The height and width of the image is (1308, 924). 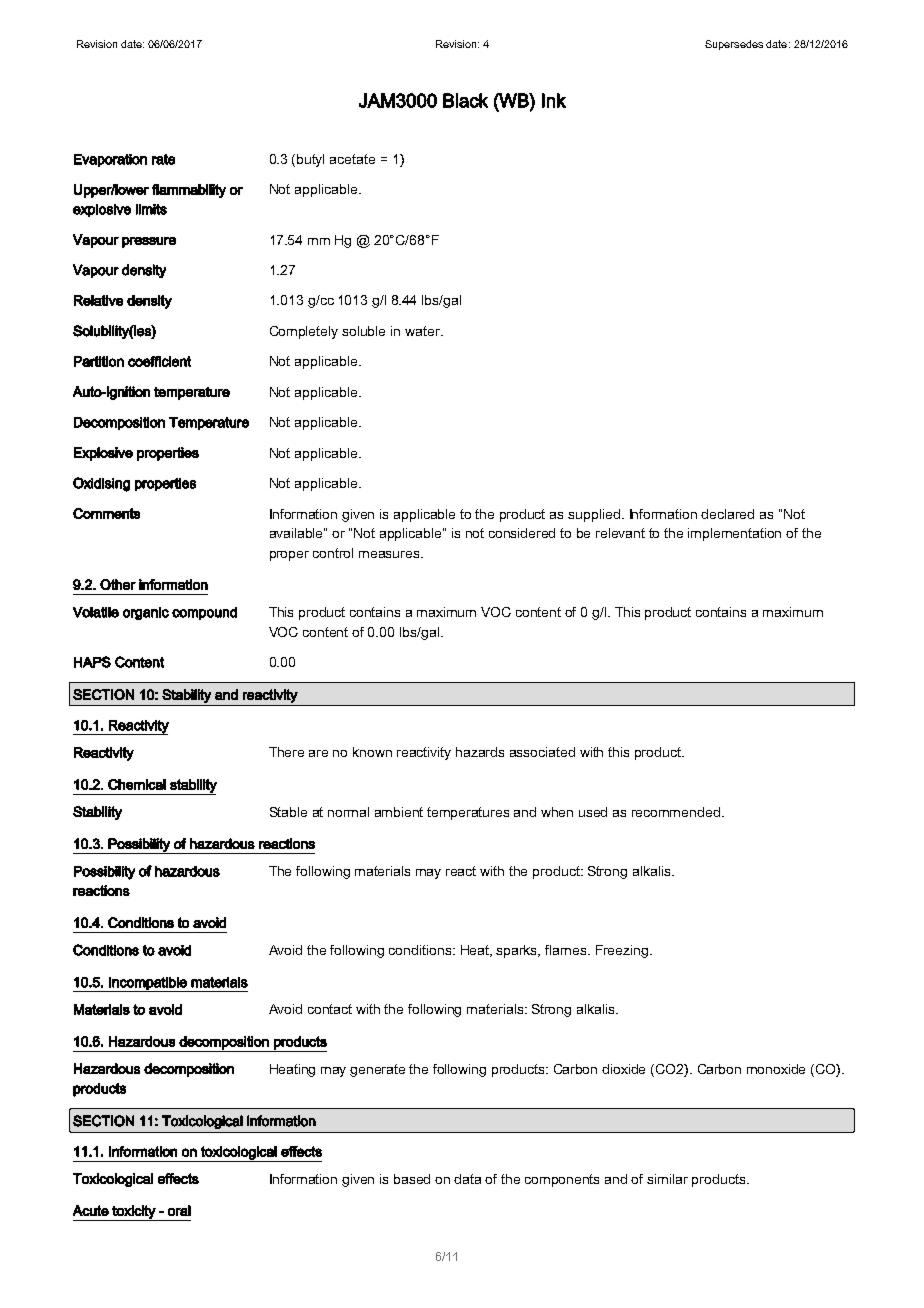 What do you see at coordinates (465, 100) in the image?
I see `Black` at bounding box center [465, 100].
